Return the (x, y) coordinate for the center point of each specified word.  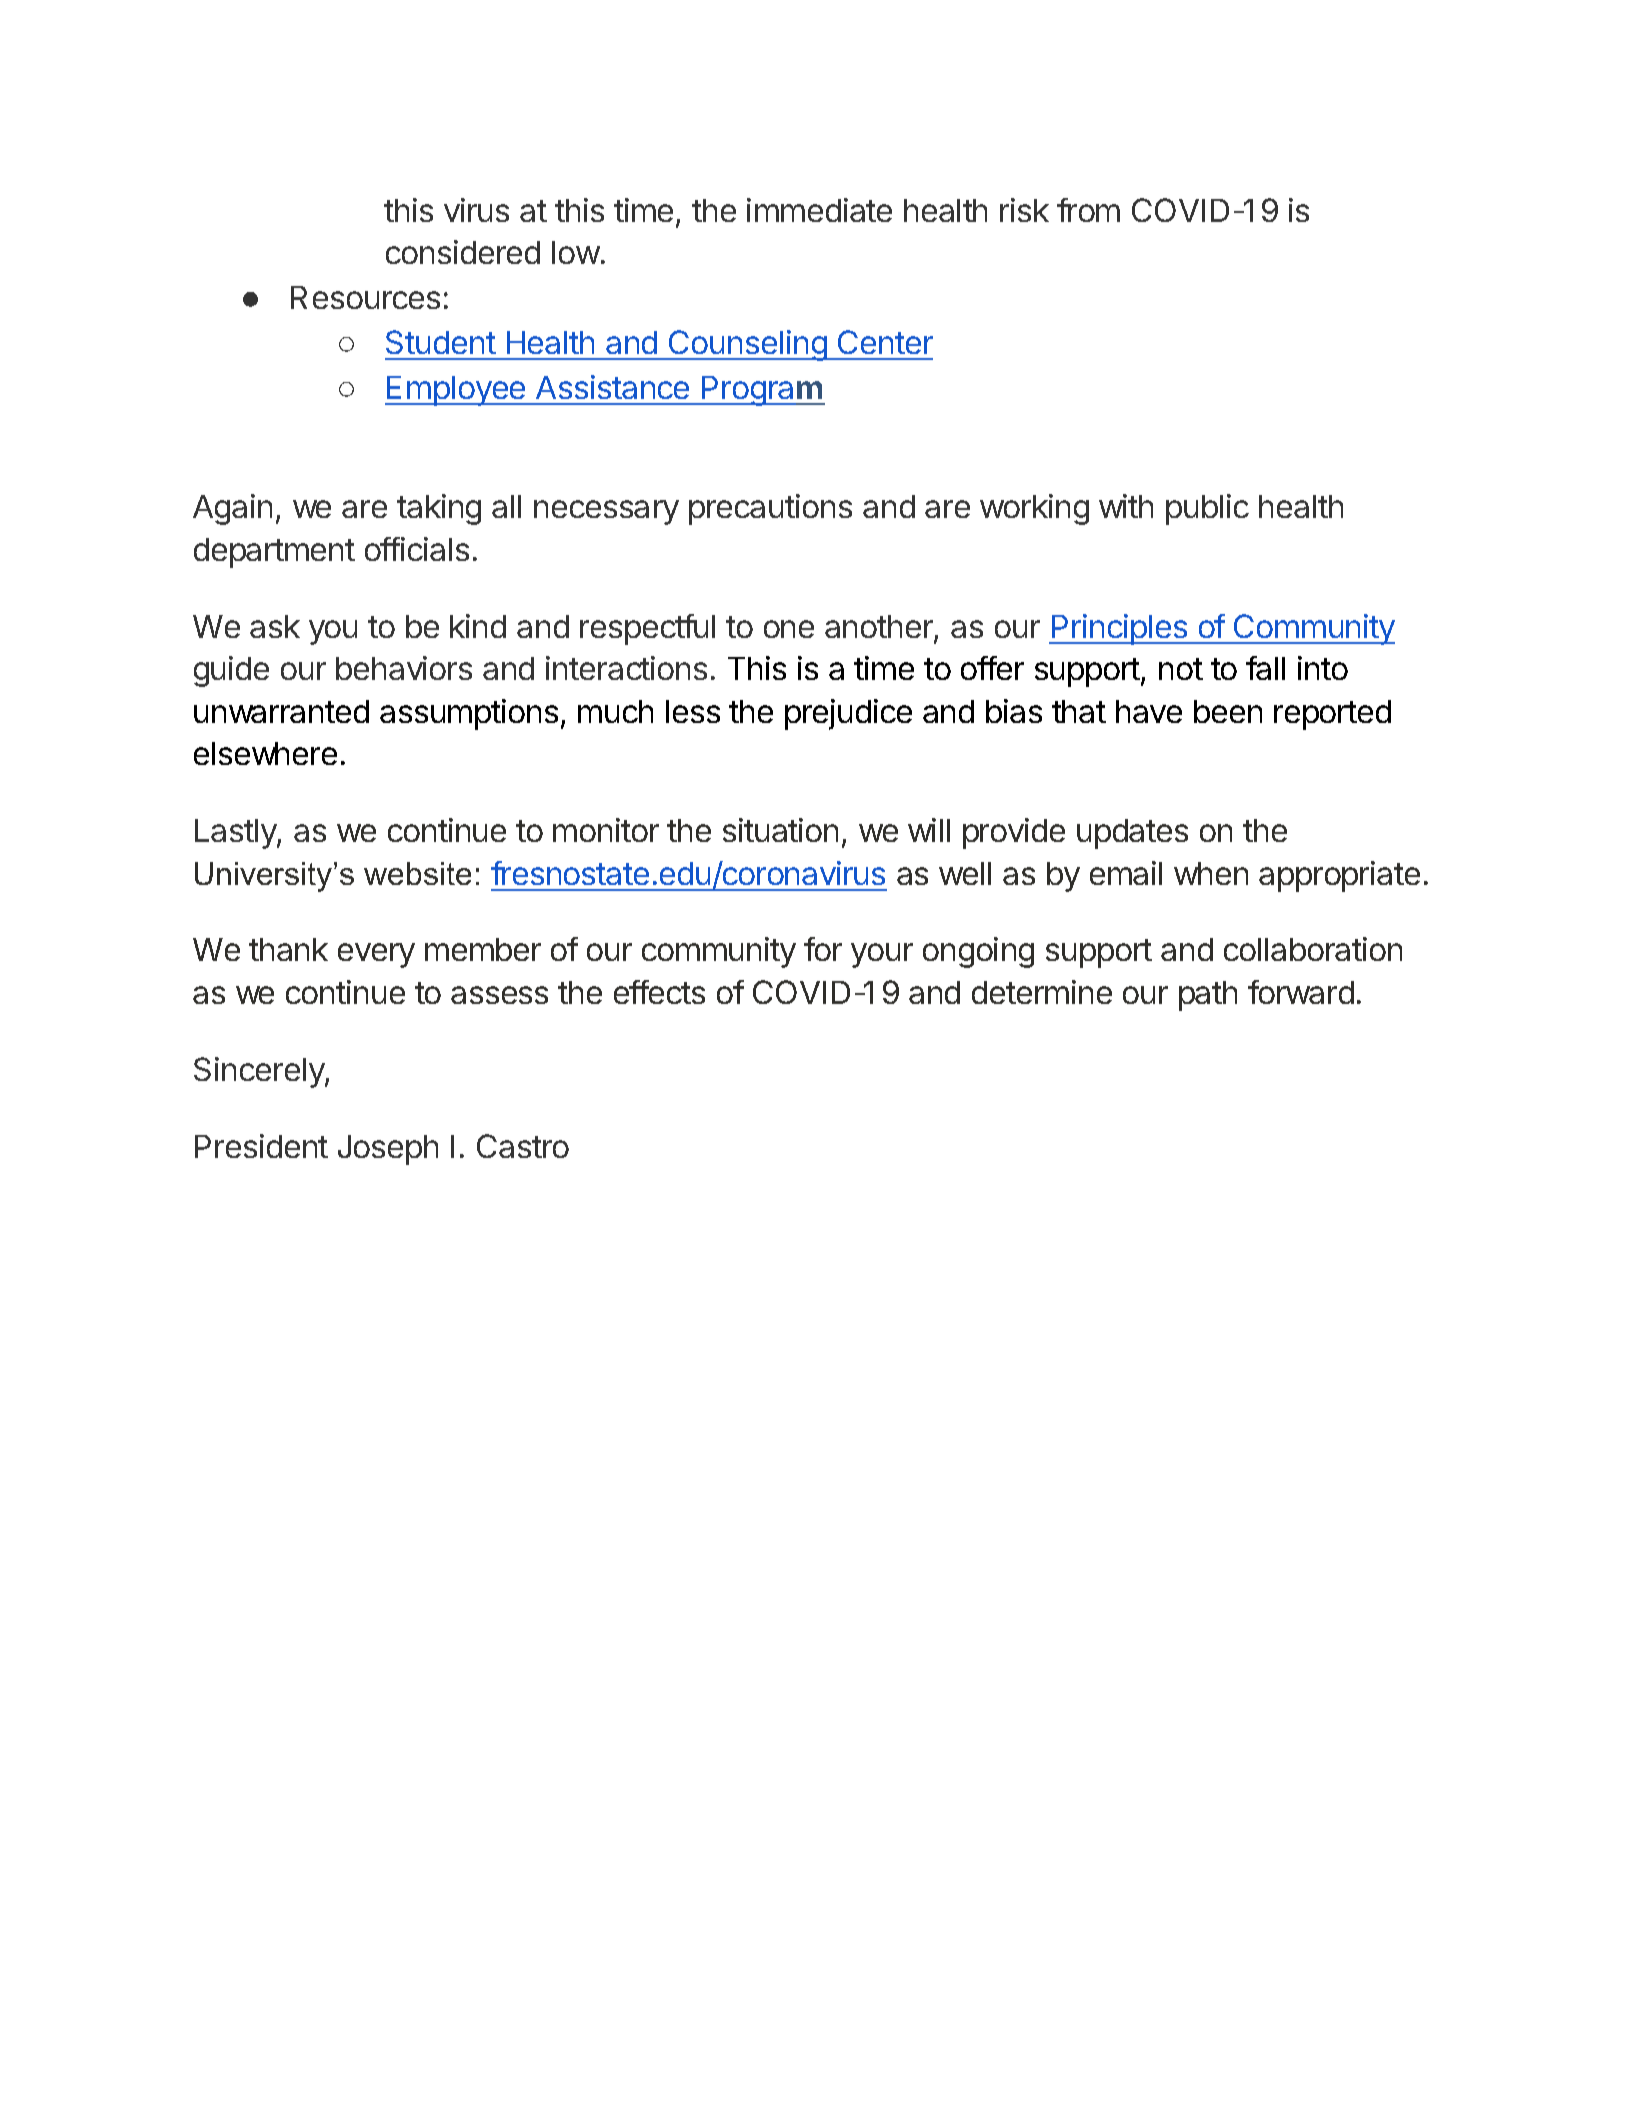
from (1088, 210)
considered (463, 252)
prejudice (848, 714)
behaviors (404, 668)
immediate (819, 210)
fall (1265, 668)
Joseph (388, 1150)
